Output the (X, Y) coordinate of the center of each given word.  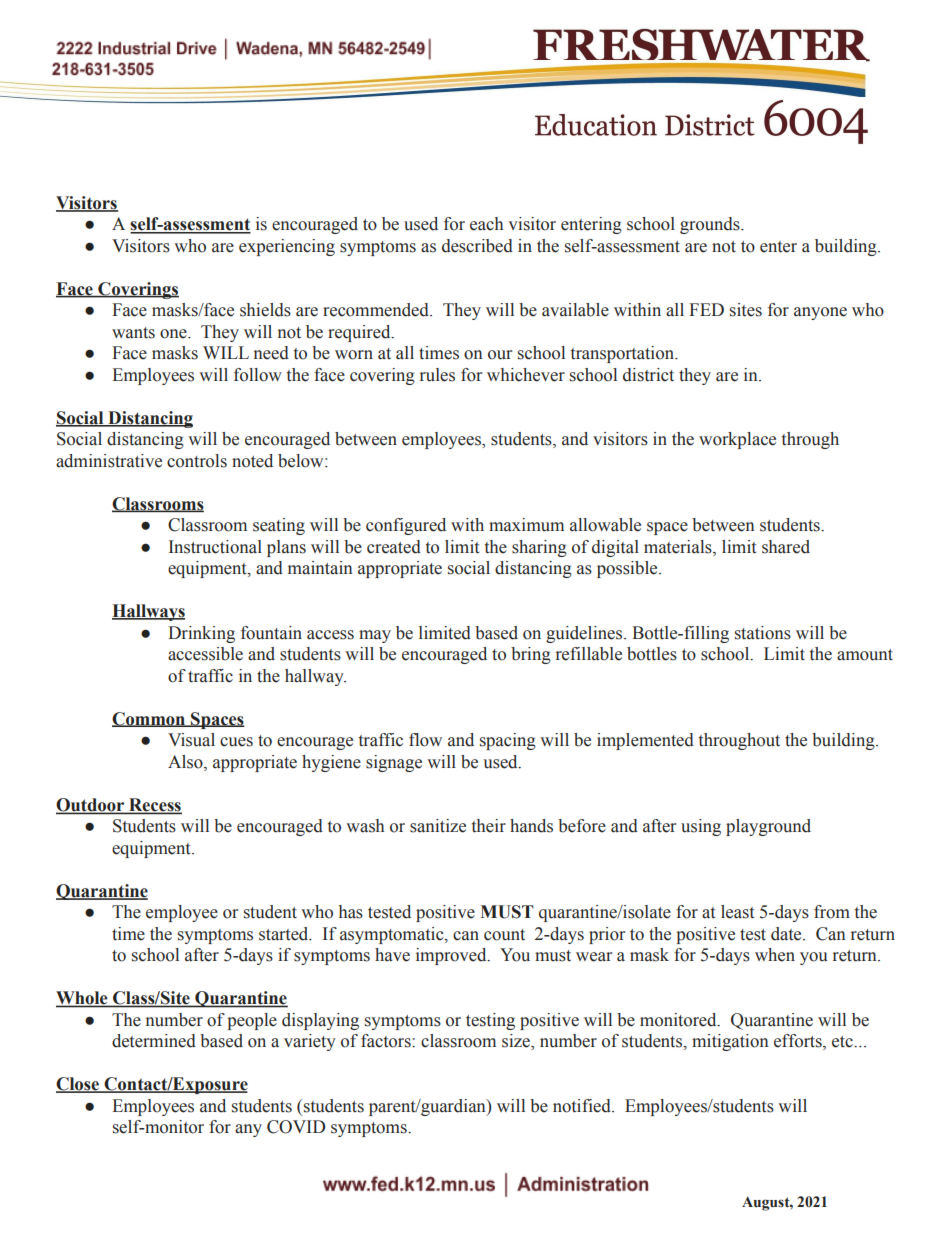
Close (79, 1085)
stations (763, 633)
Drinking (201, 634)
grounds (711, 225)
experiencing (287, 247)
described (477, 246)
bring (531, 655)
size (517, 1042)
